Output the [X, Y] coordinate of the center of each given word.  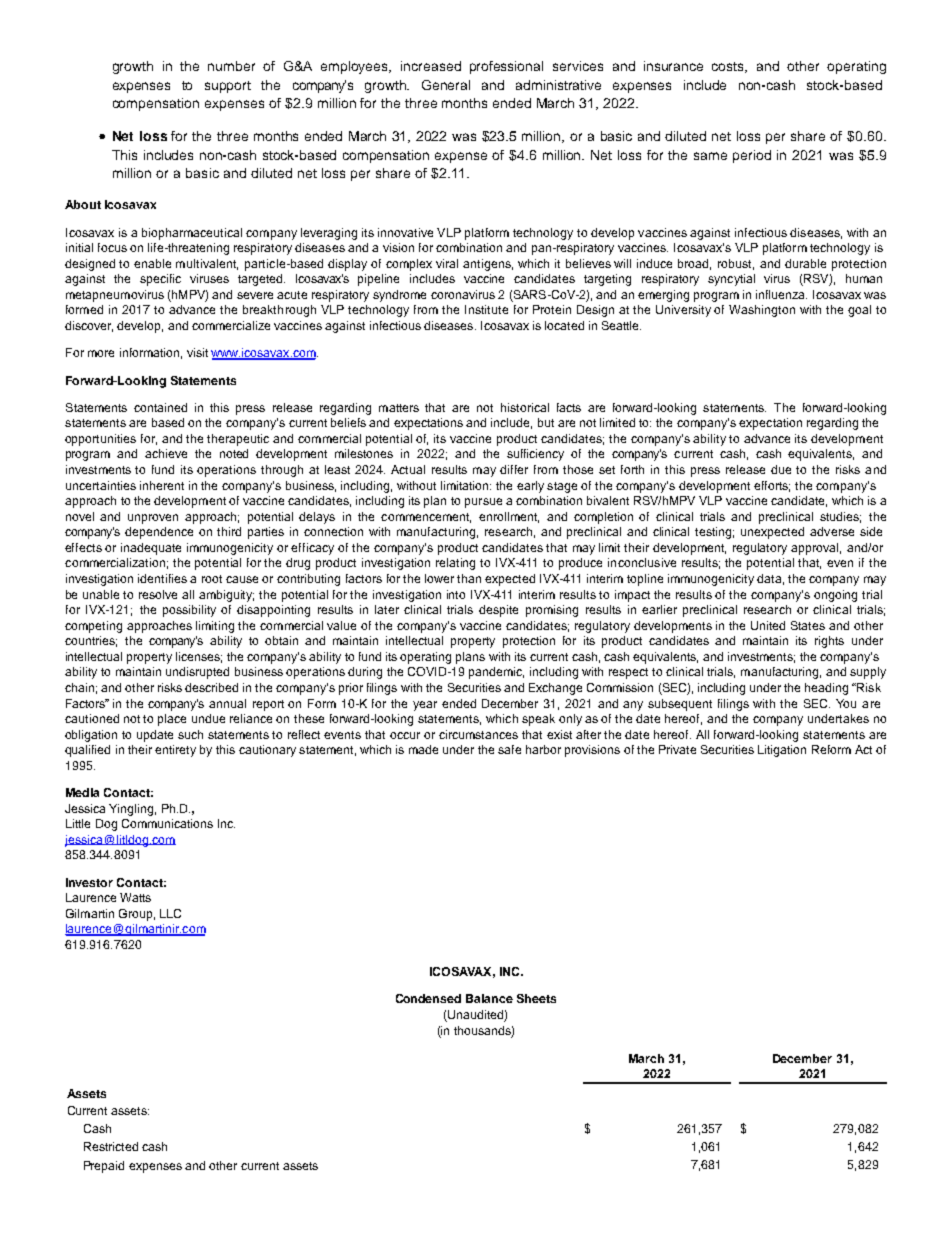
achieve [166, 453]
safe [509, 749]
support [228, 87]
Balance [489, 998]
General [446, 85]
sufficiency [535, 455]
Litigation [782, 751]
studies [840, 517]
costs [729, 67]
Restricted [111, 1146]
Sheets [536, 998]
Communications [167, 823]
